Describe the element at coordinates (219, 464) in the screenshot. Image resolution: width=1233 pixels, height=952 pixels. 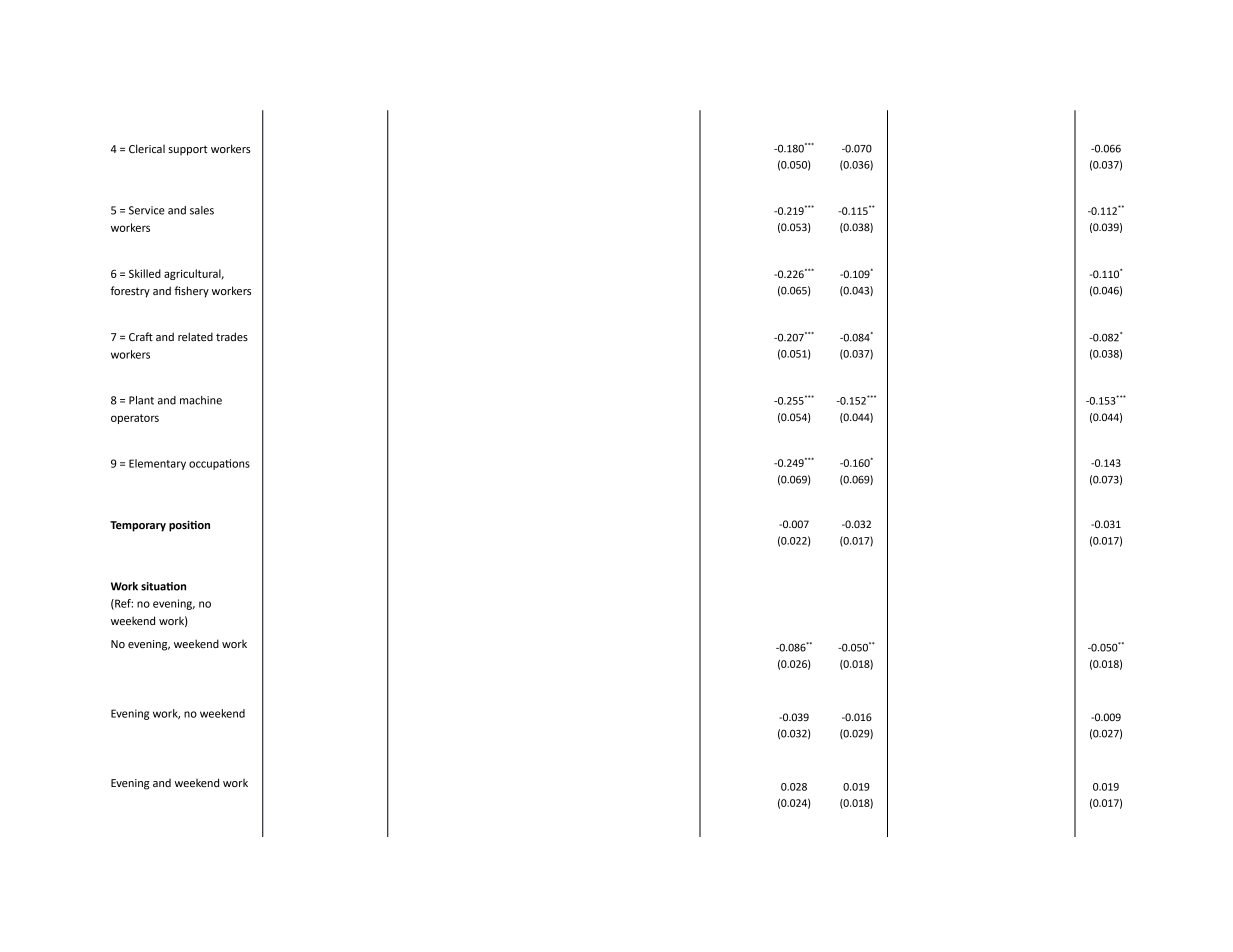
I see `occupations` at that location.
